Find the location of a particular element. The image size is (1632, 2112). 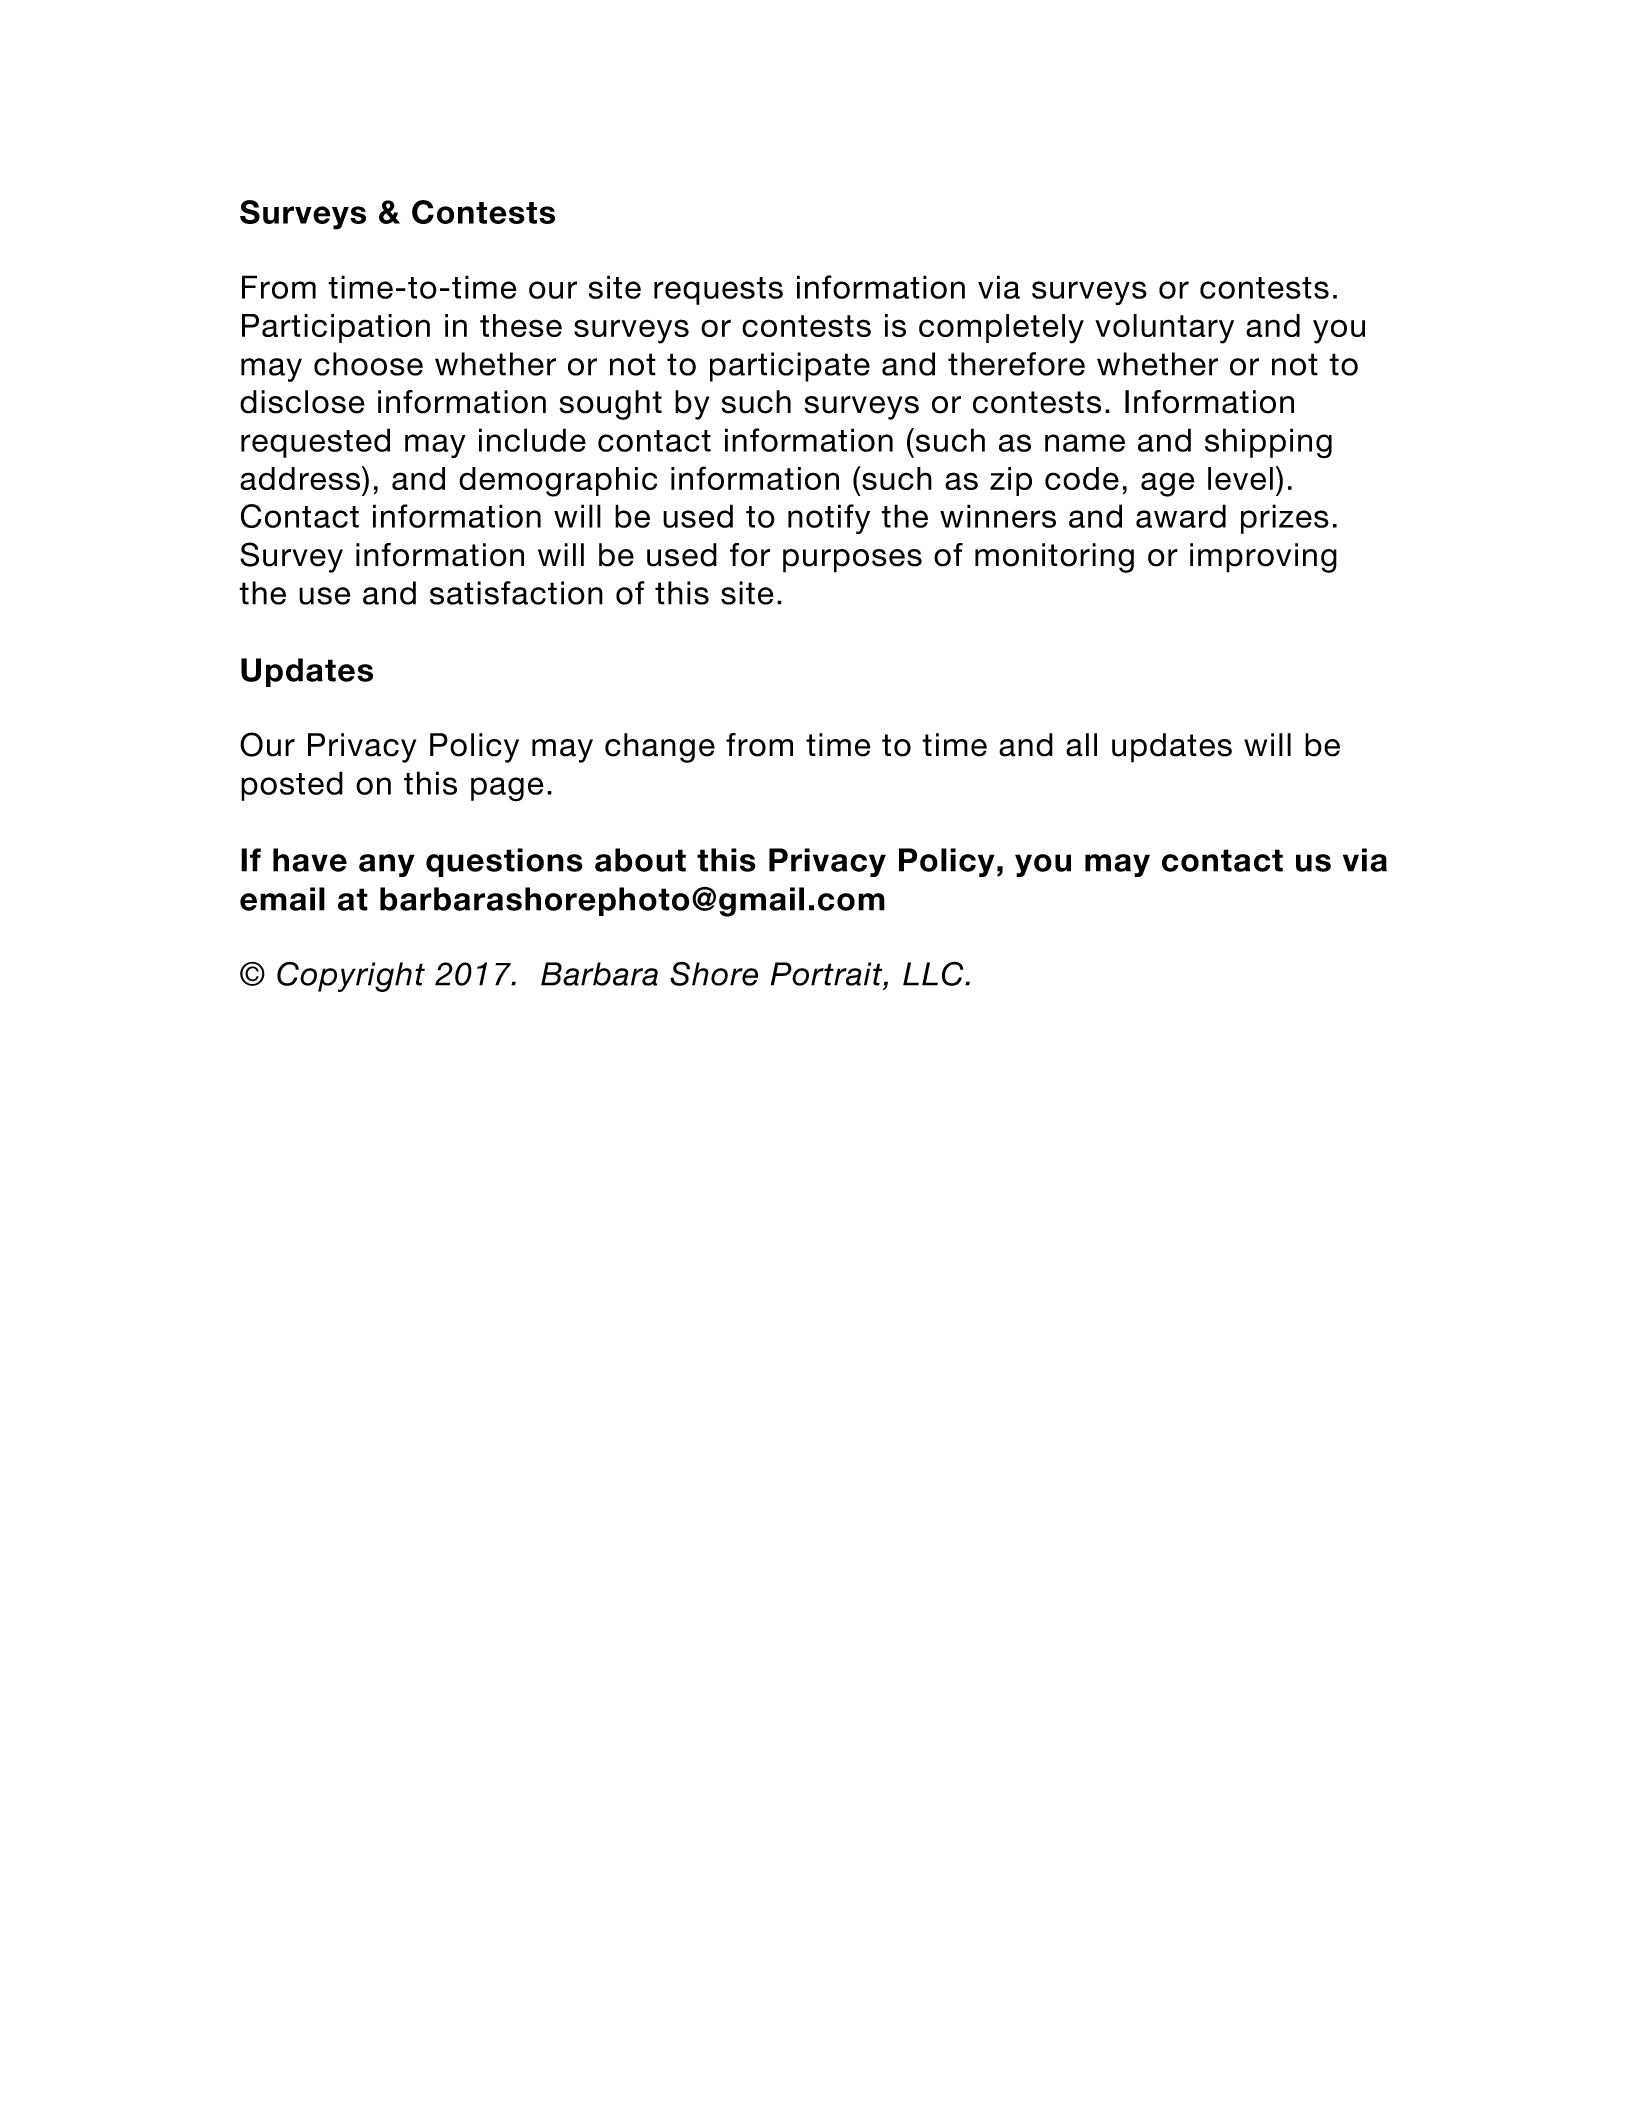

purposes is located at coordinates (852, 561).
